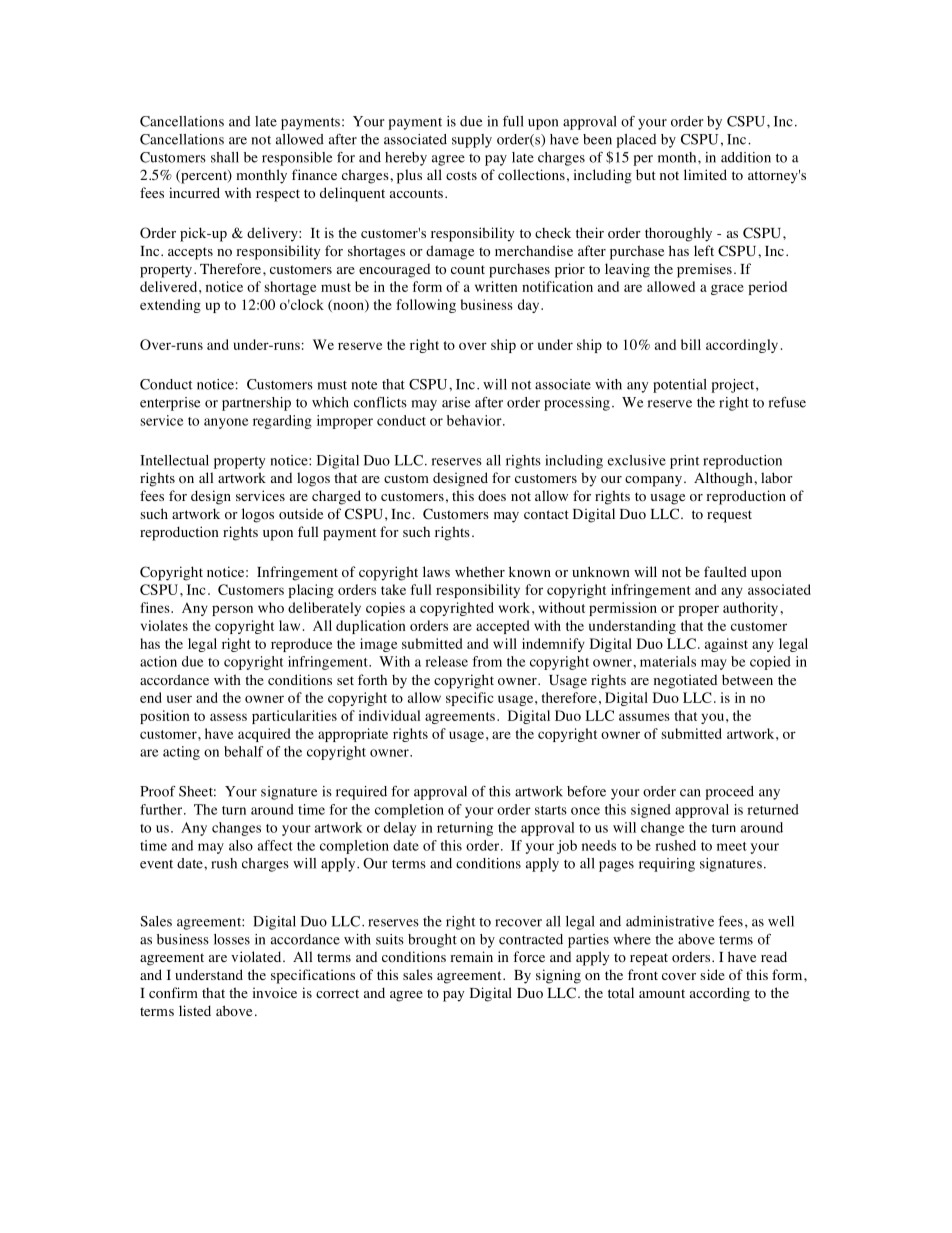 This page has width=952, height=1233. Describe the element at coordinates (475, 420) in the page. I see `behavior` at that location.
